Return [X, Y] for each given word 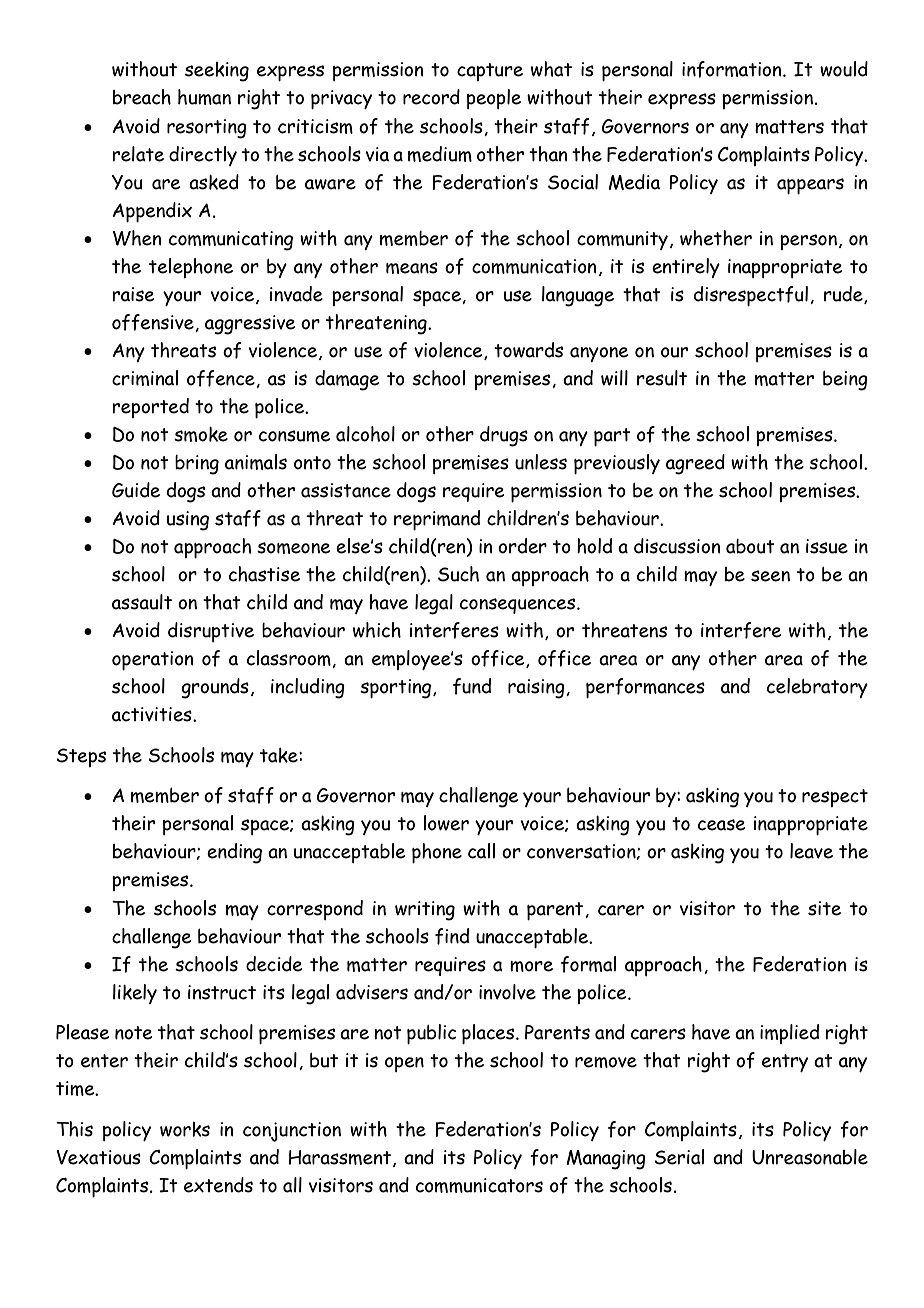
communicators [479, 1185]
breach [142, 97]
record [431, 97]
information [733, 69]
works [185, 1129]
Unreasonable [810, 1157]
